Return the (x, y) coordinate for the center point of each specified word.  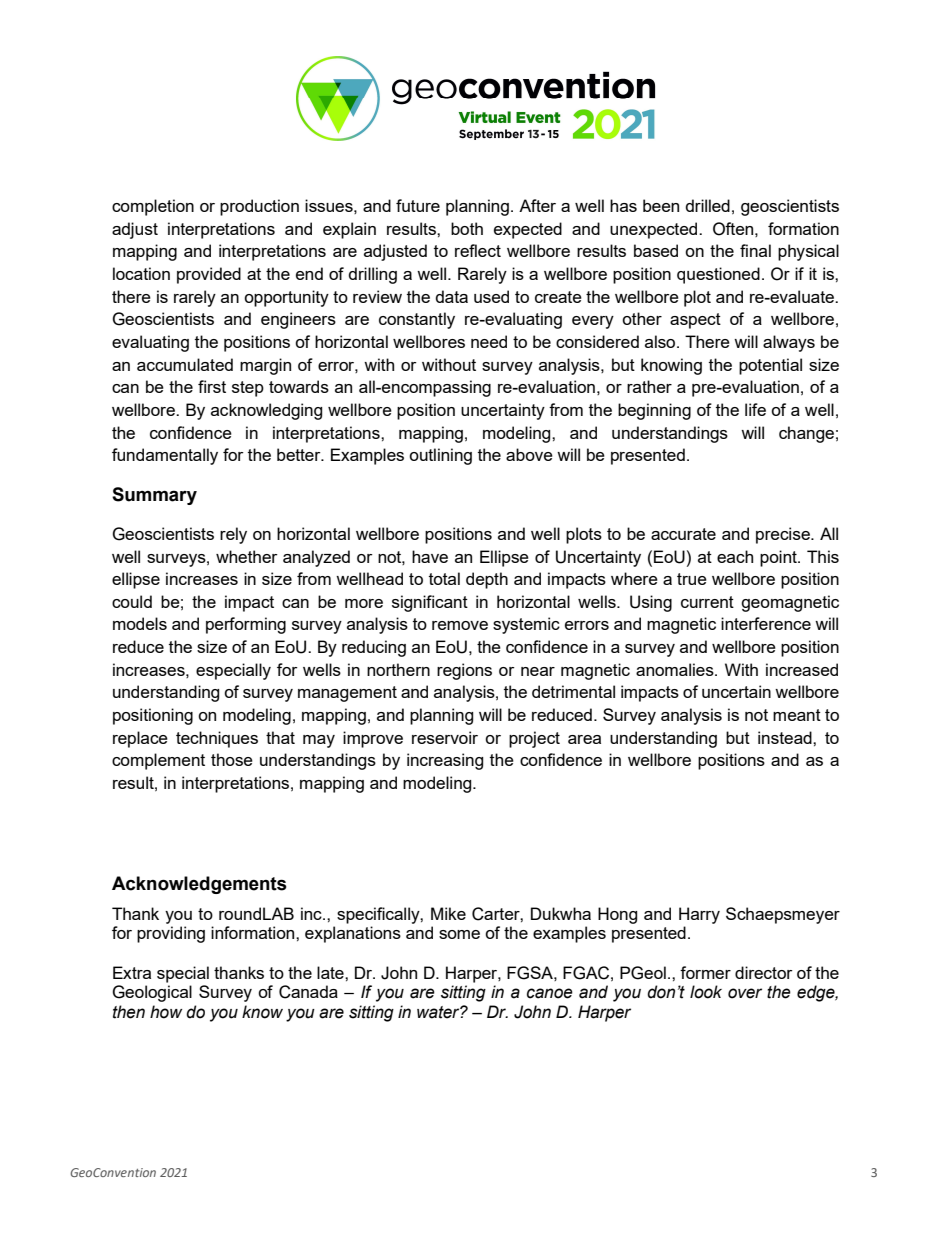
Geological (152, 993)
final (755, 250)
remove (460, 625)
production (259, 207)
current (707, 602)
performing (246, 625)
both (467, 228)
